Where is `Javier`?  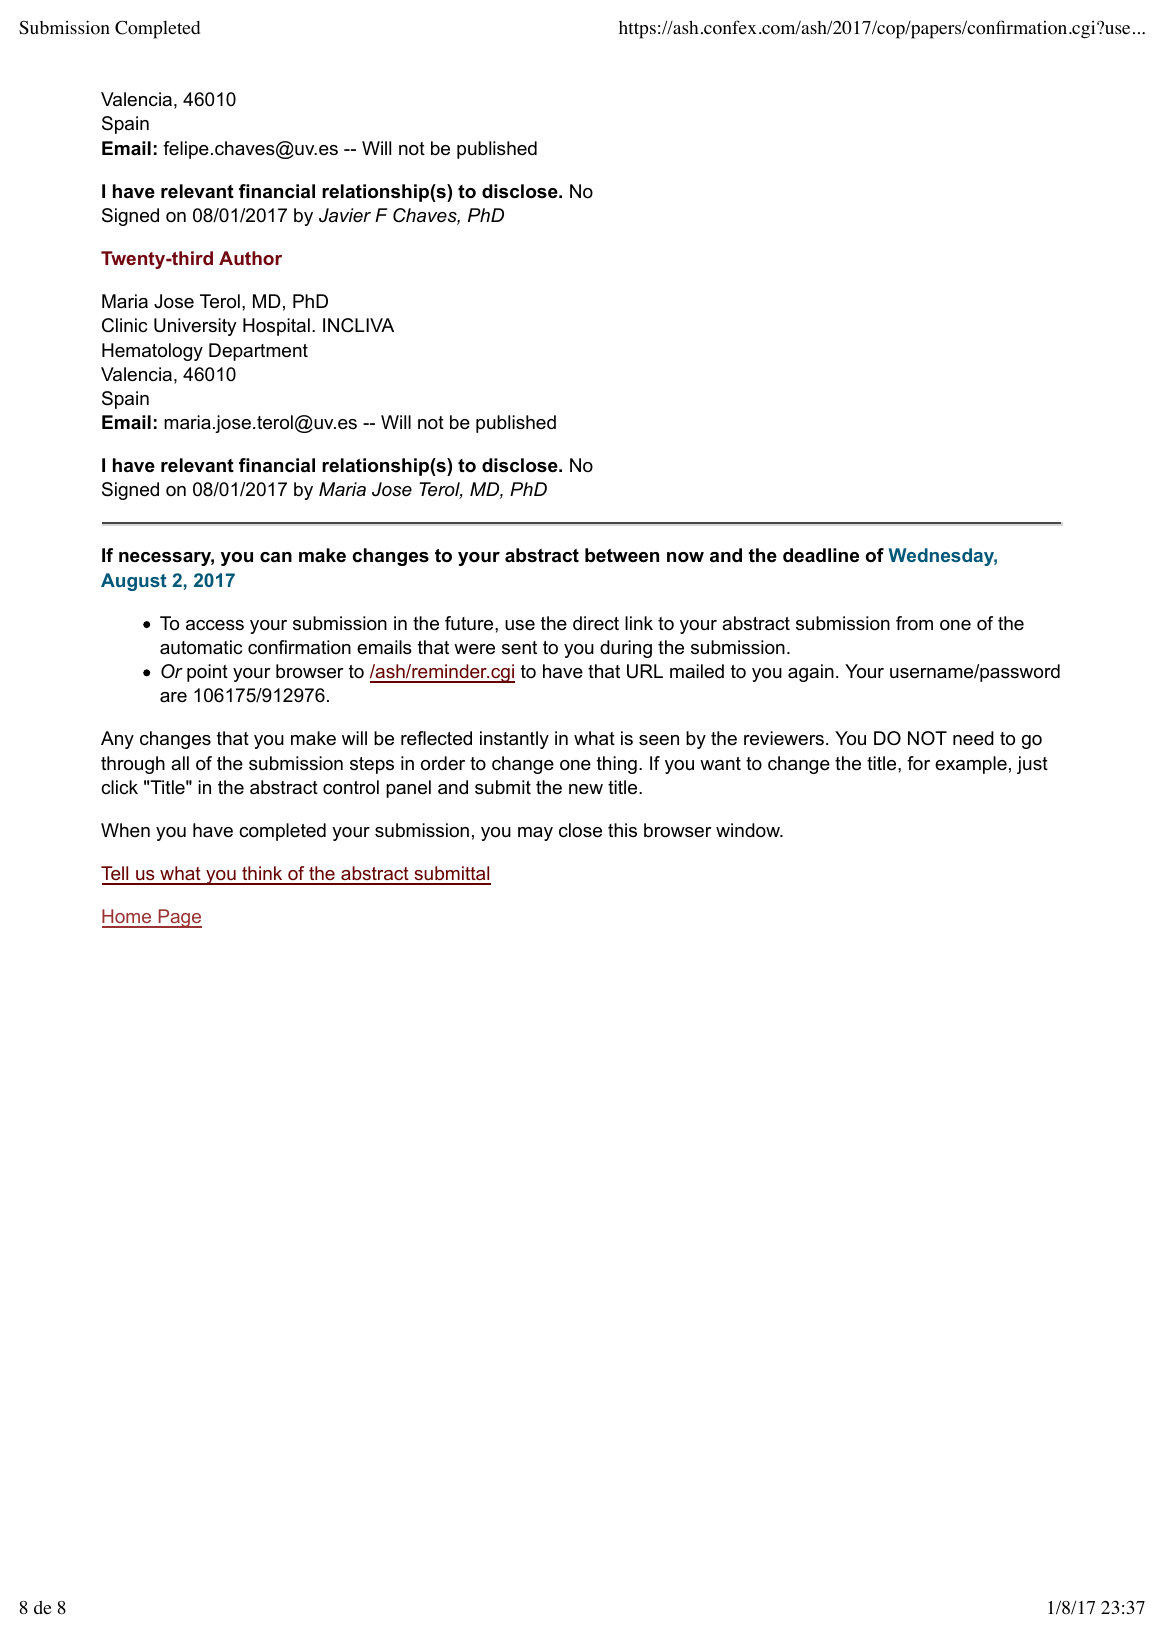
Javier is located at coordinates (345, 215).
